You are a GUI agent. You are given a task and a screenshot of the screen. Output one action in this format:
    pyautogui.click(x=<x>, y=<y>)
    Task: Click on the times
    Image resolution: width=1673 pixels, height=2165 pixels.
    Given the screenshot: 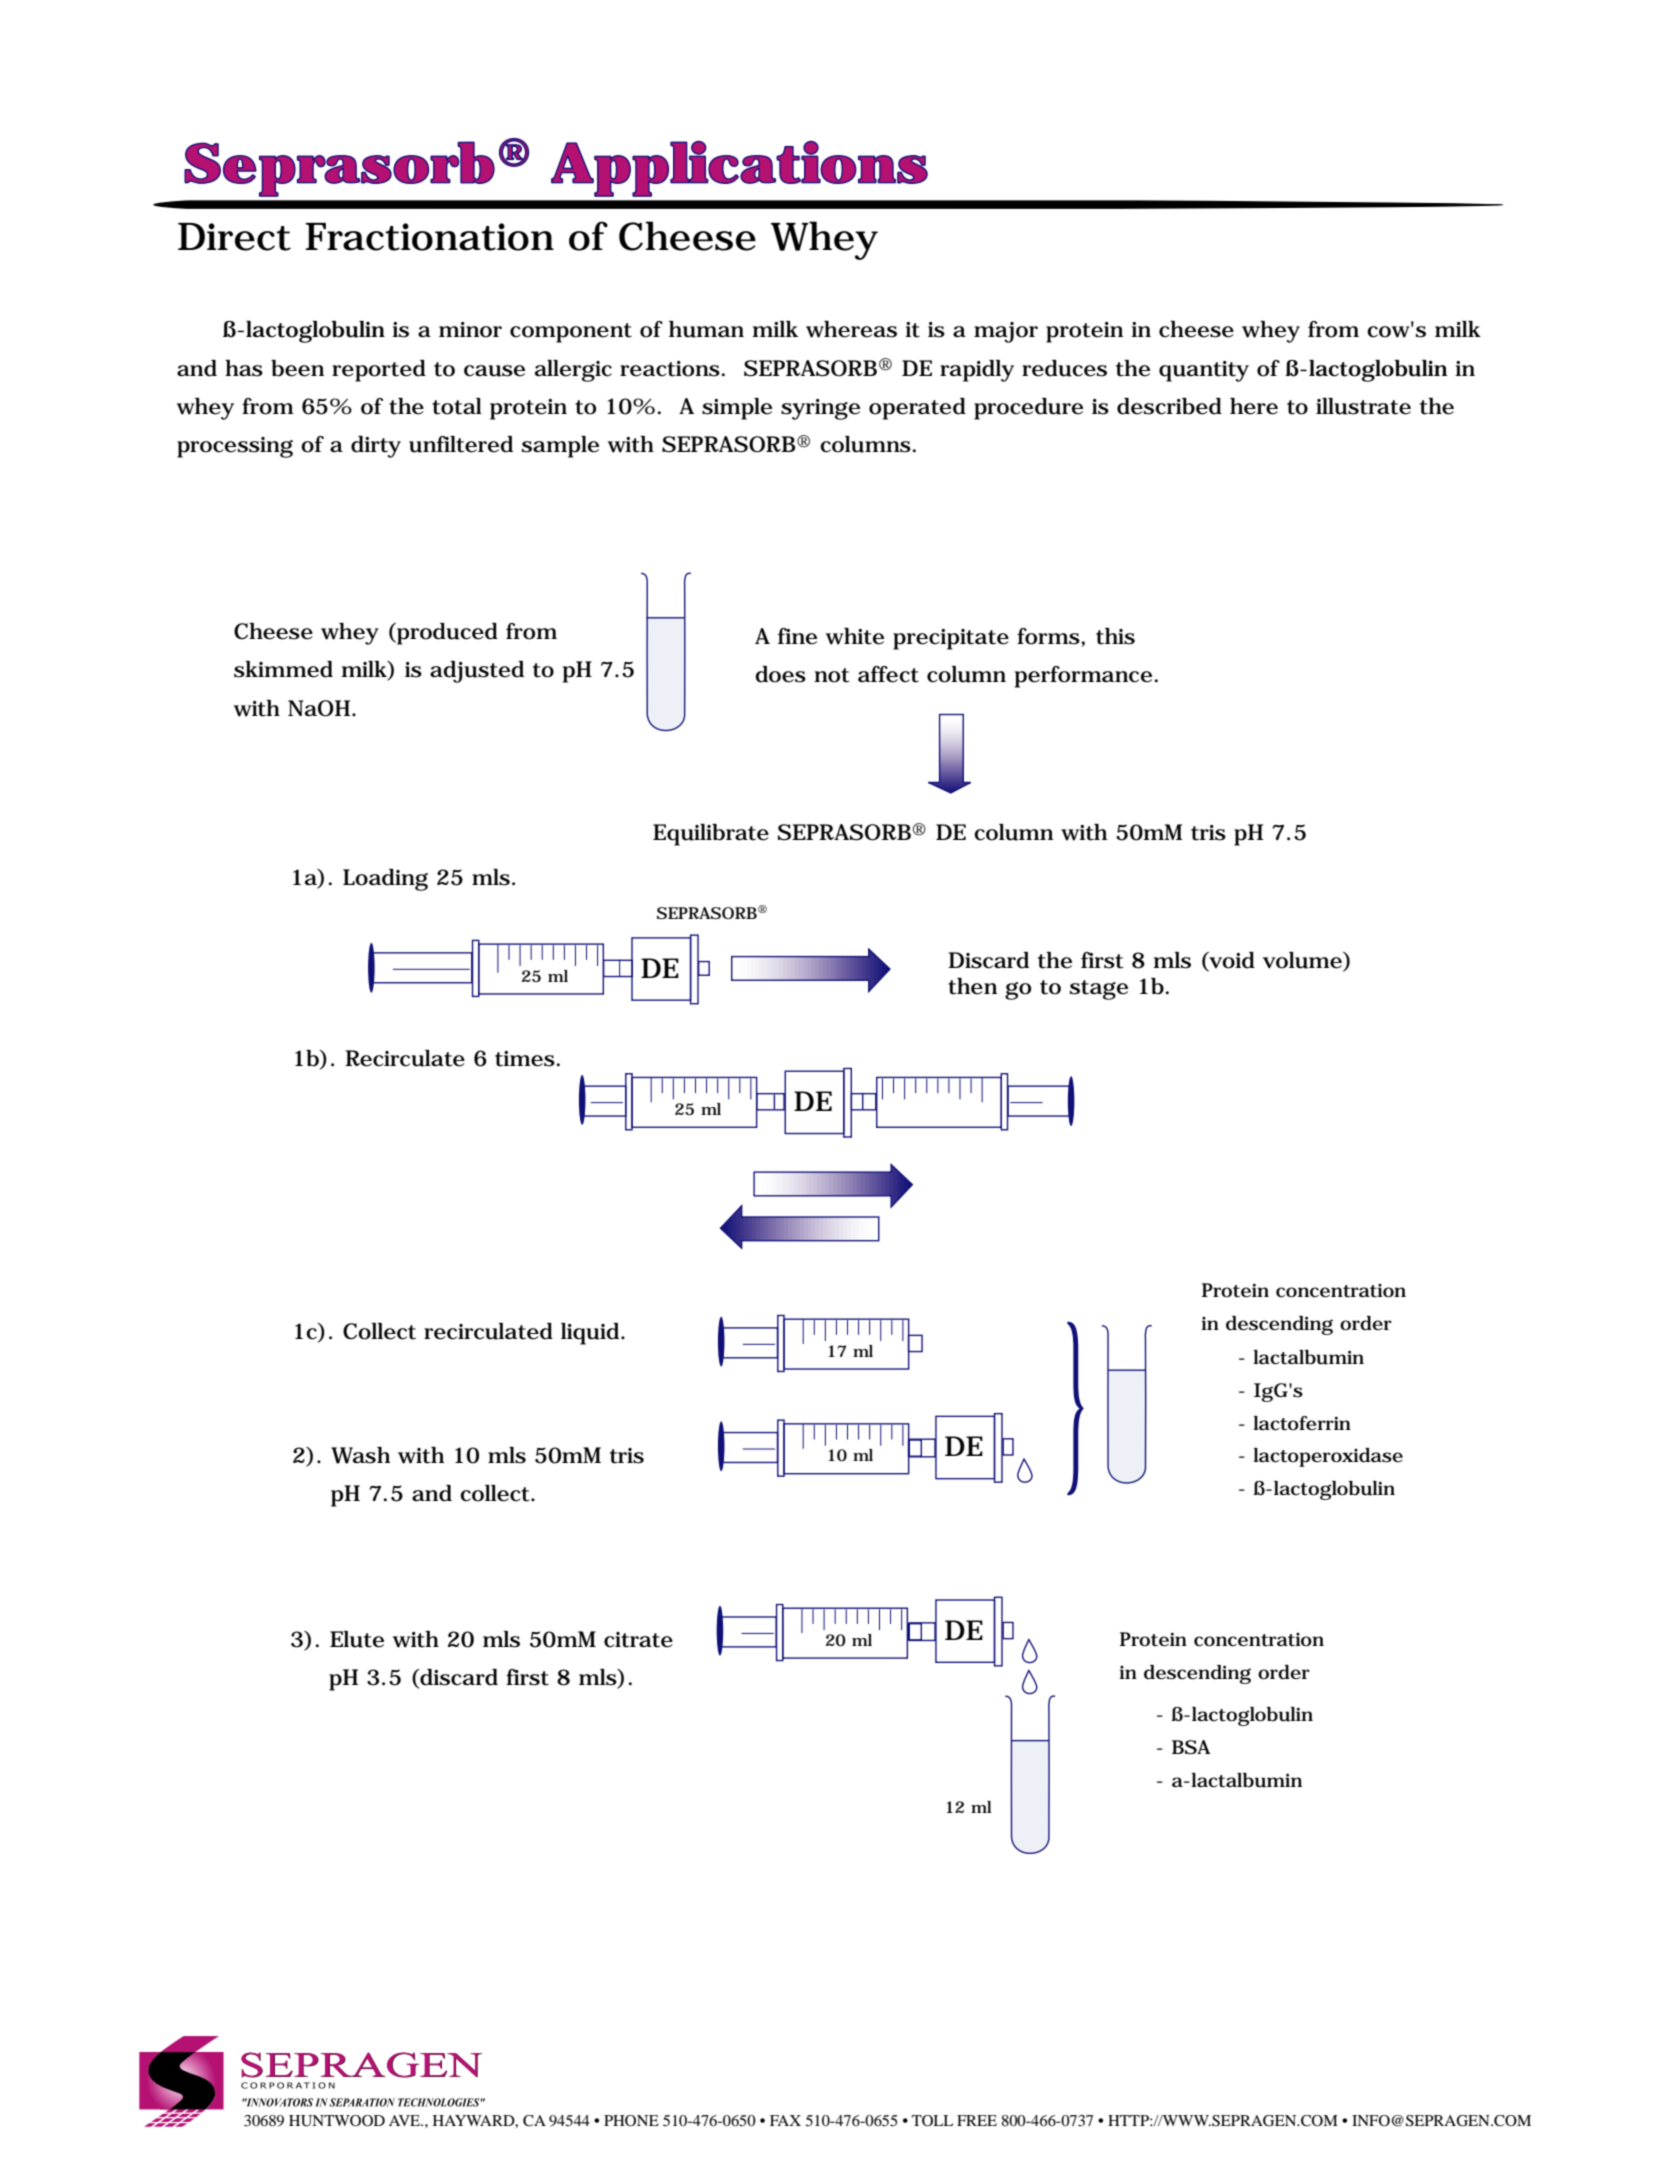 What is the action you would take?
    pyautogui.click(x=525, y=1059)
